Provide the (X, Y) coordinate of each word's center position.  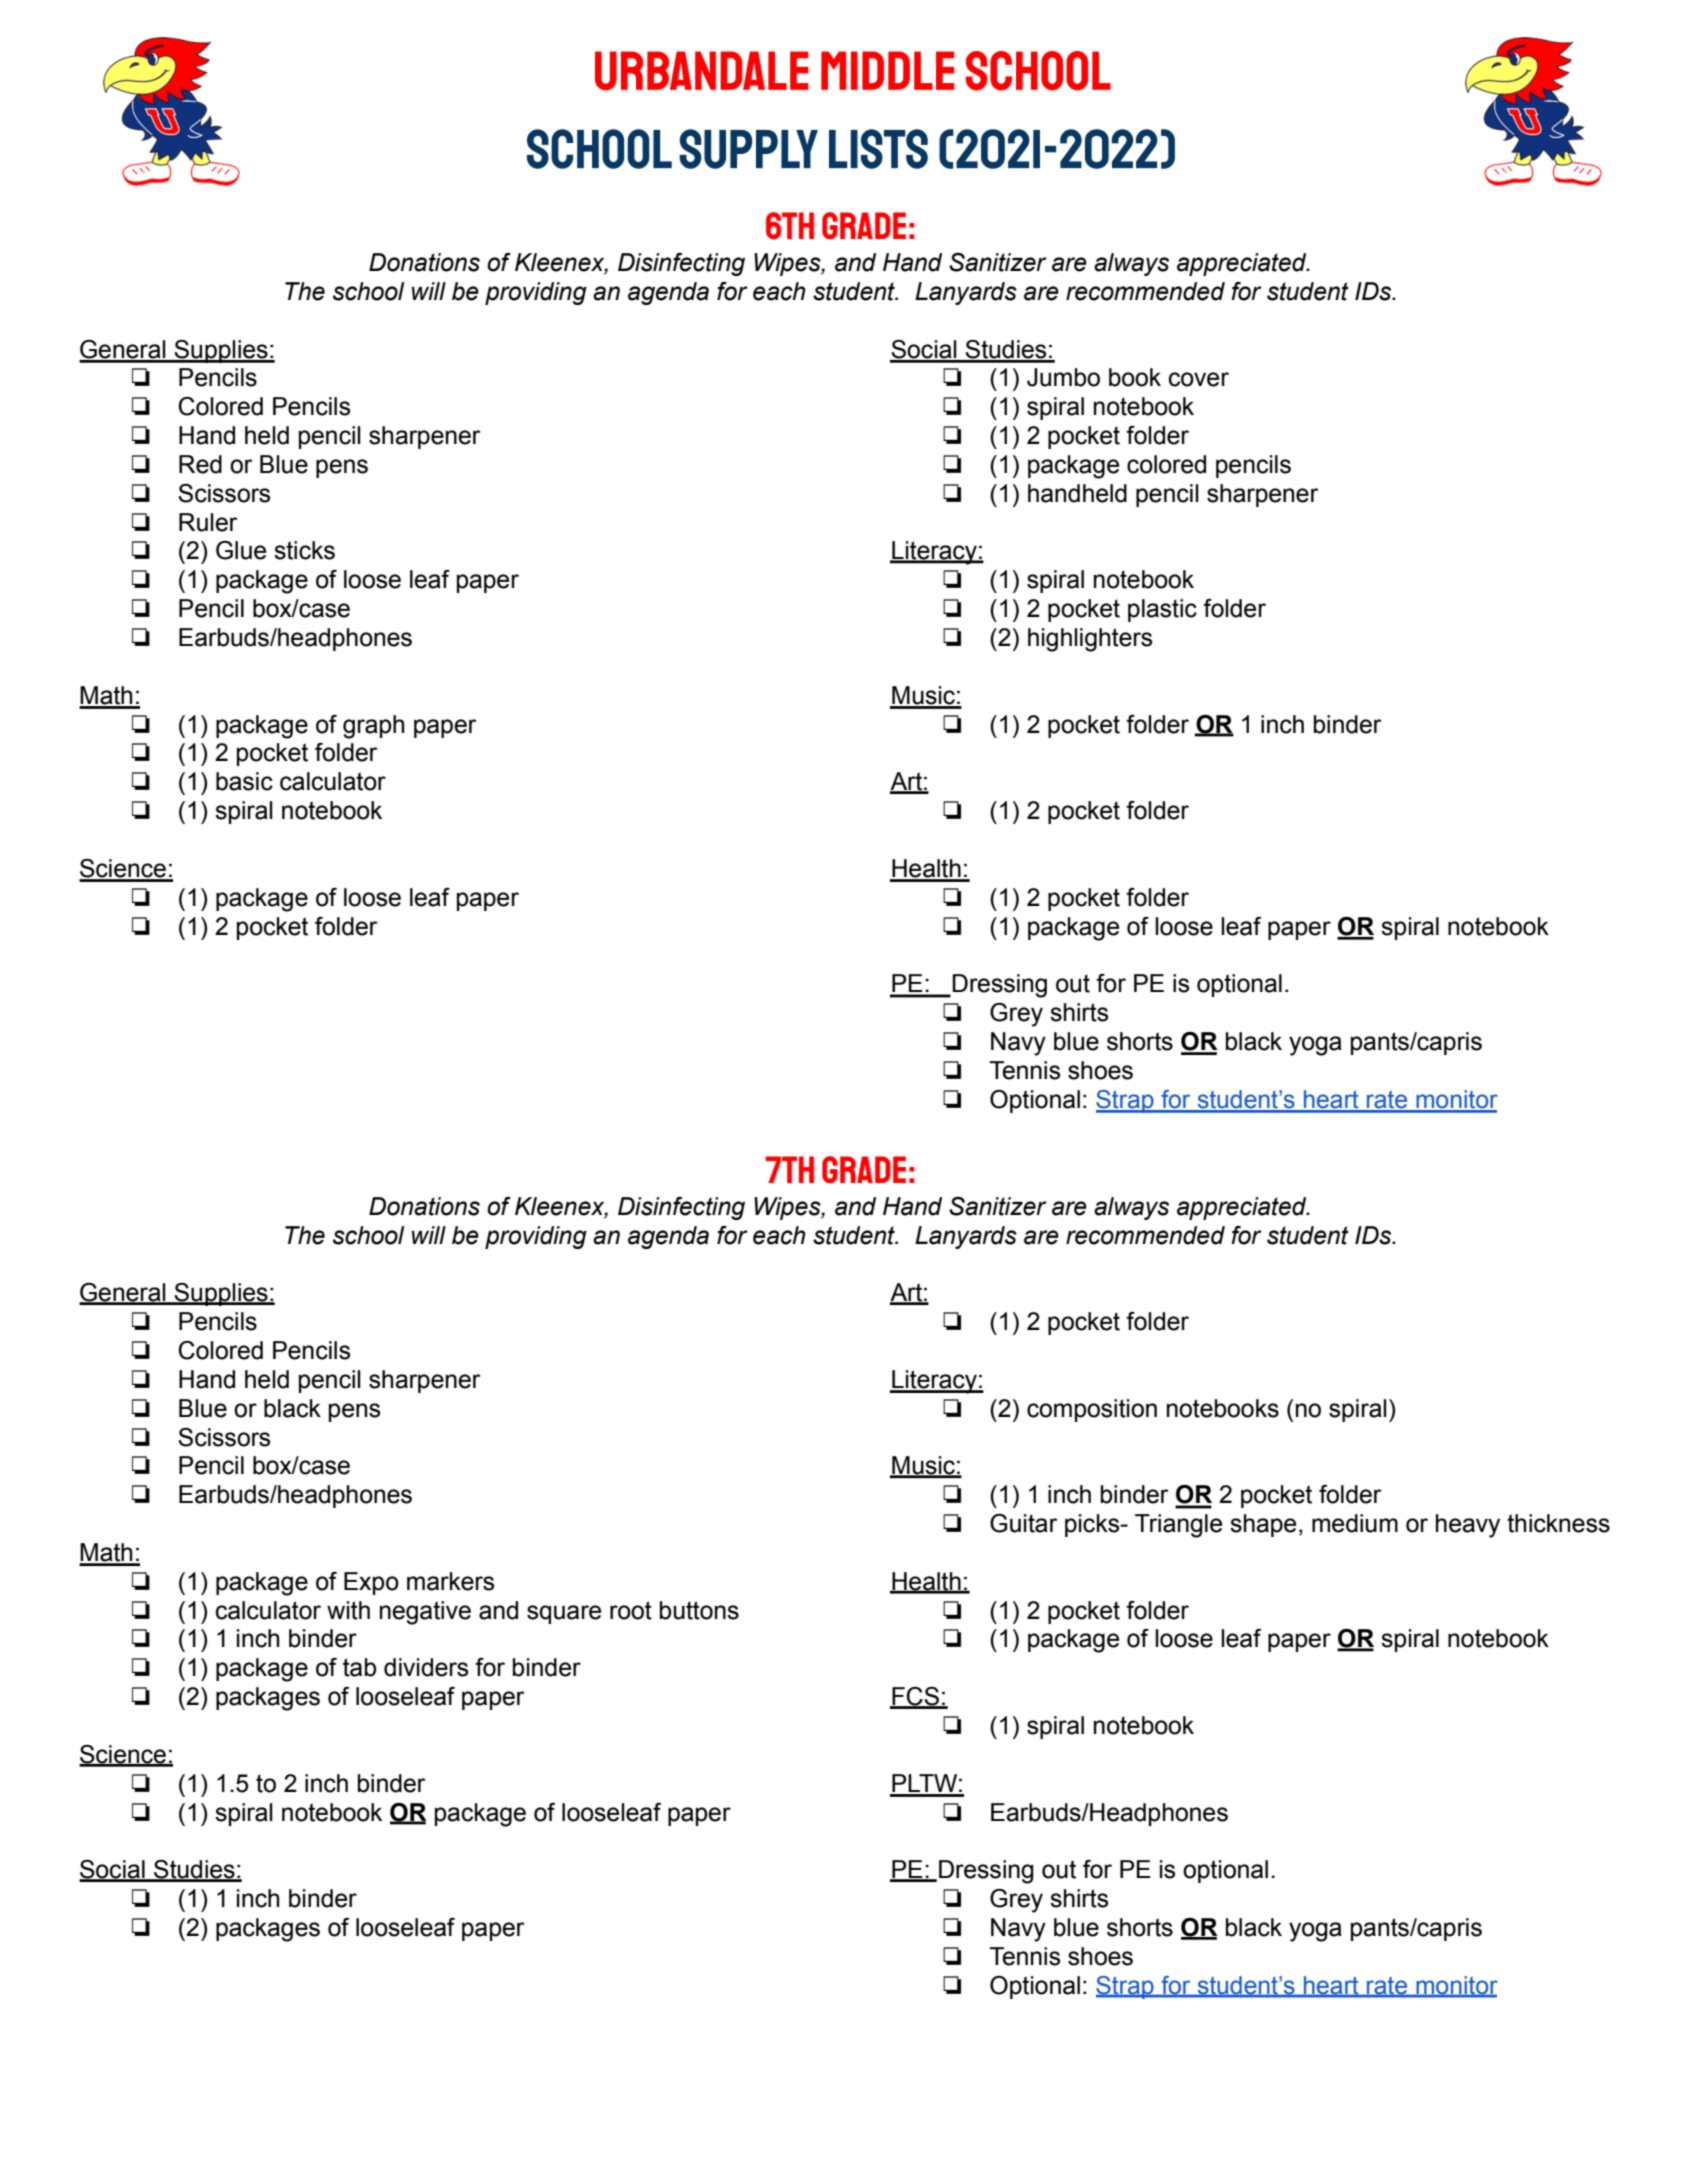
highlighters (1090, 640)
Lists (878, 149)
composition (1092, 1410)
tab (359, 1667)
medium (1355, 1523)
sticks (304, 550)
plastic (1162, 610)
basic (244, 781)
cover (1199, 379)
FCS (915, 1697)
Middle (887, 70)
